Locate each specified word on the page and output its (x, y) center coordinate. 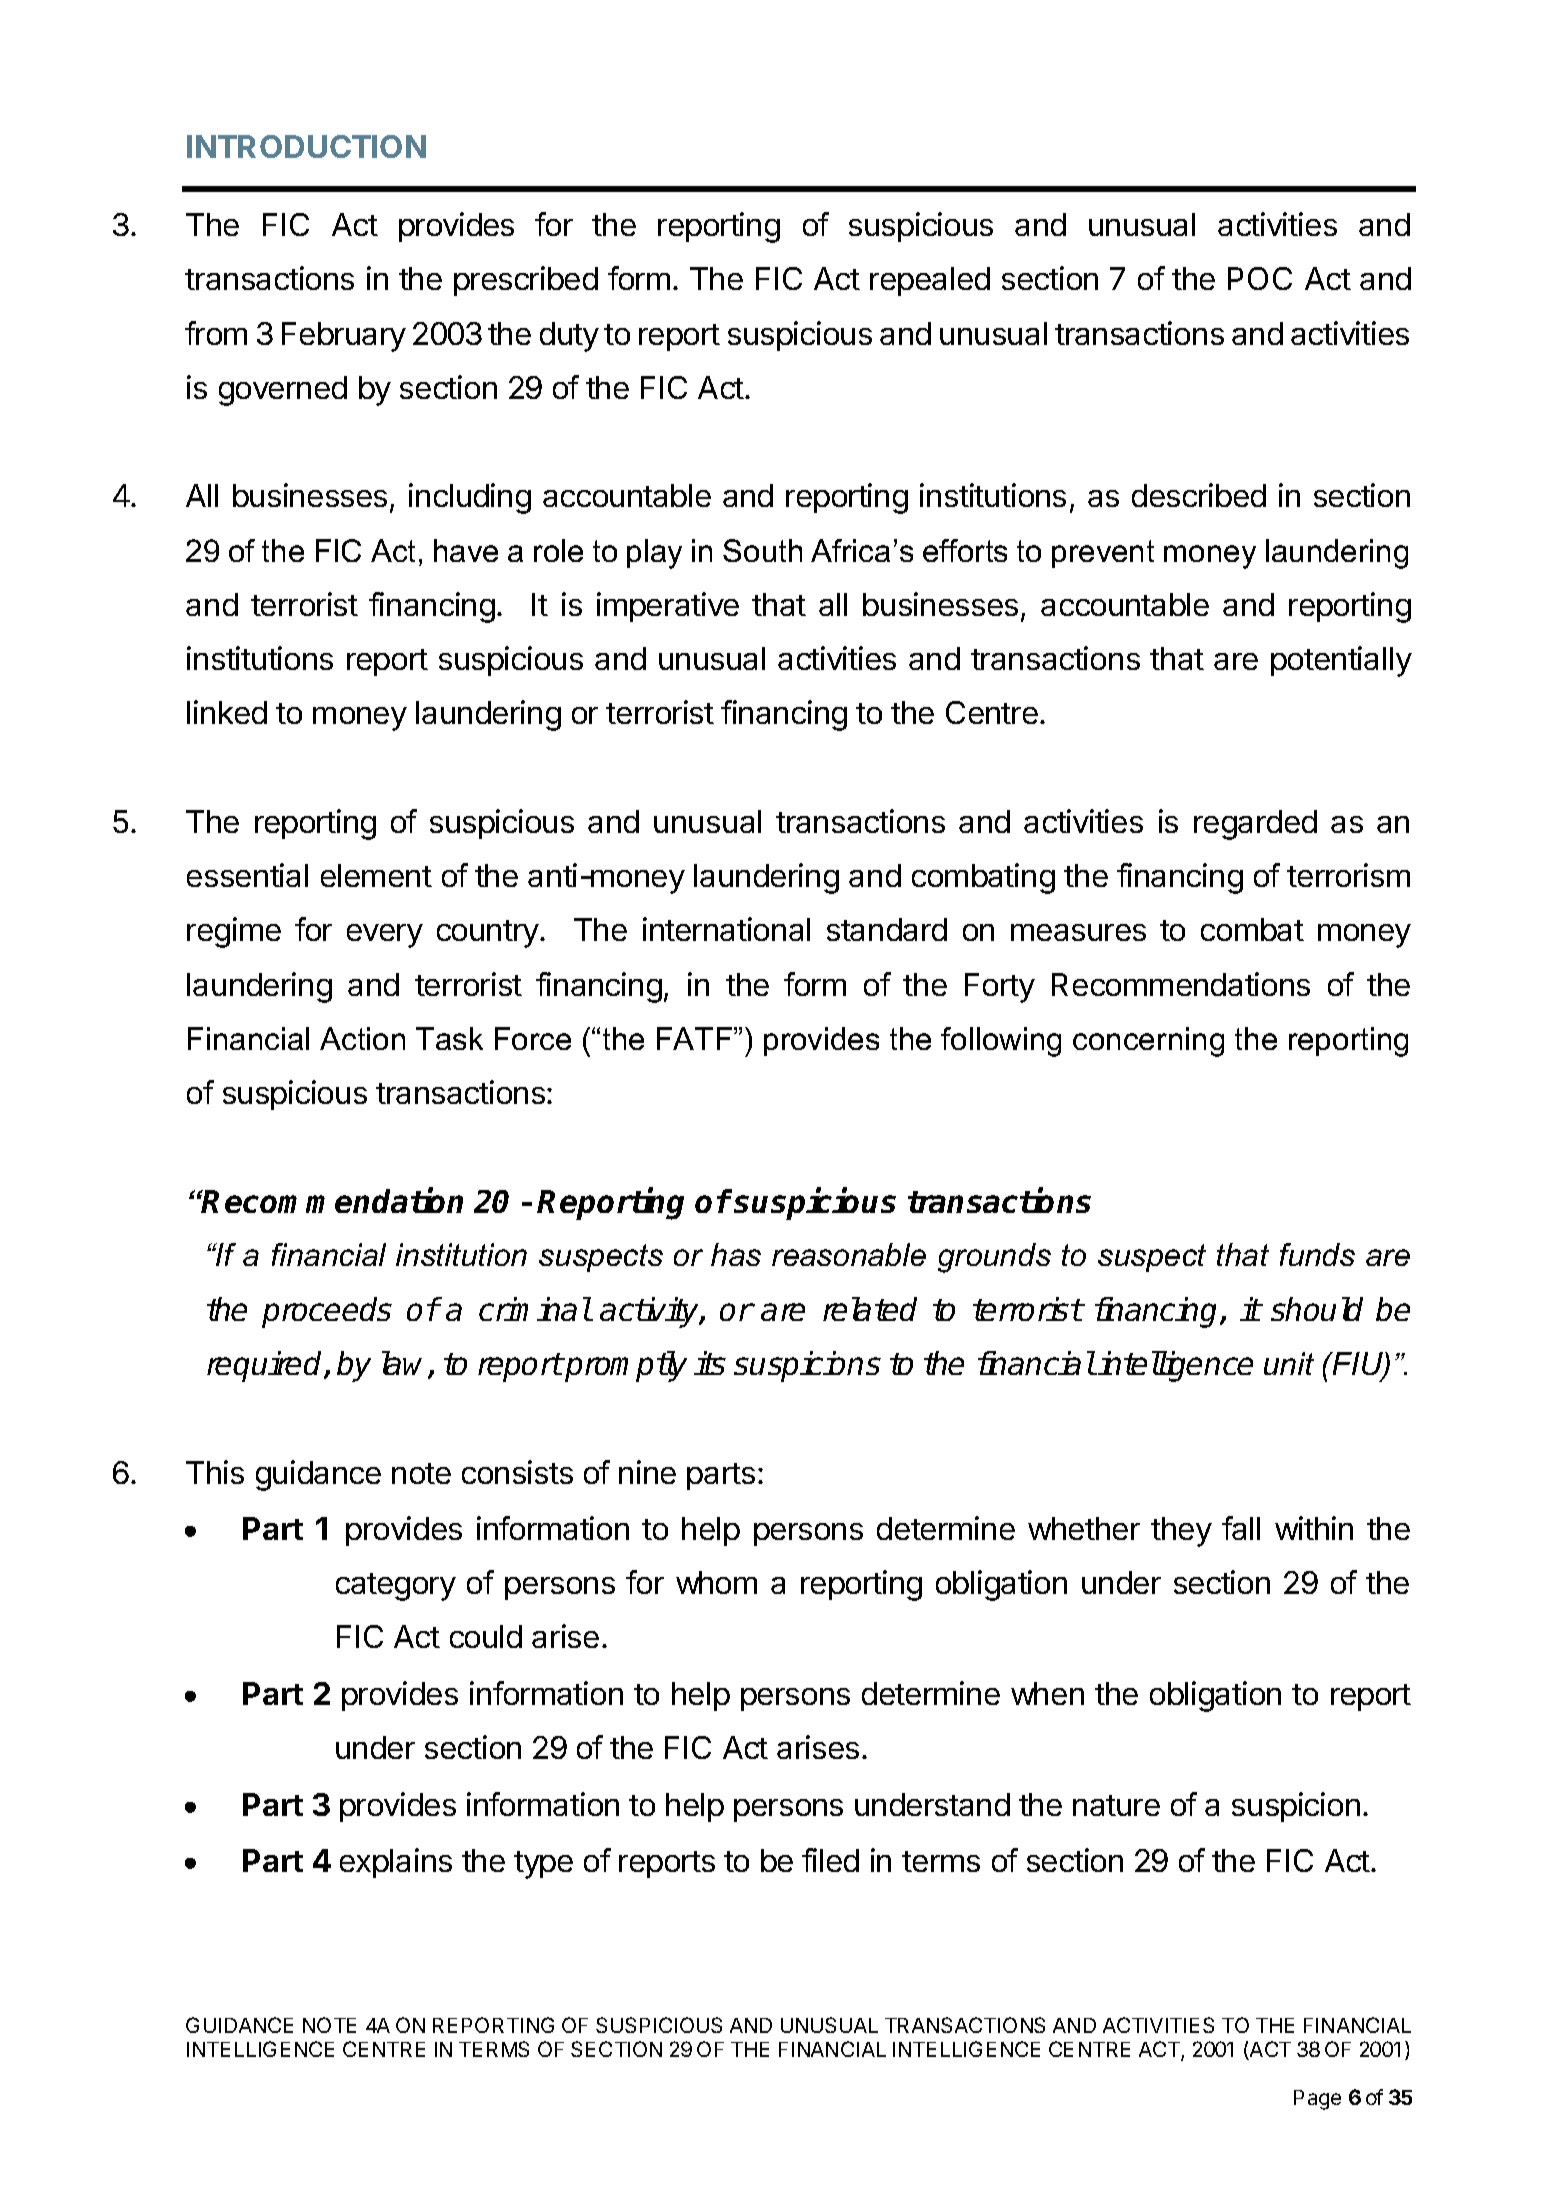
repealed (930, 281)
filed (830, 1860)
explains (396, 1863)
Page (1317, 2100)
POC (1260, 278)
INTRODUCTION (306, 146)
